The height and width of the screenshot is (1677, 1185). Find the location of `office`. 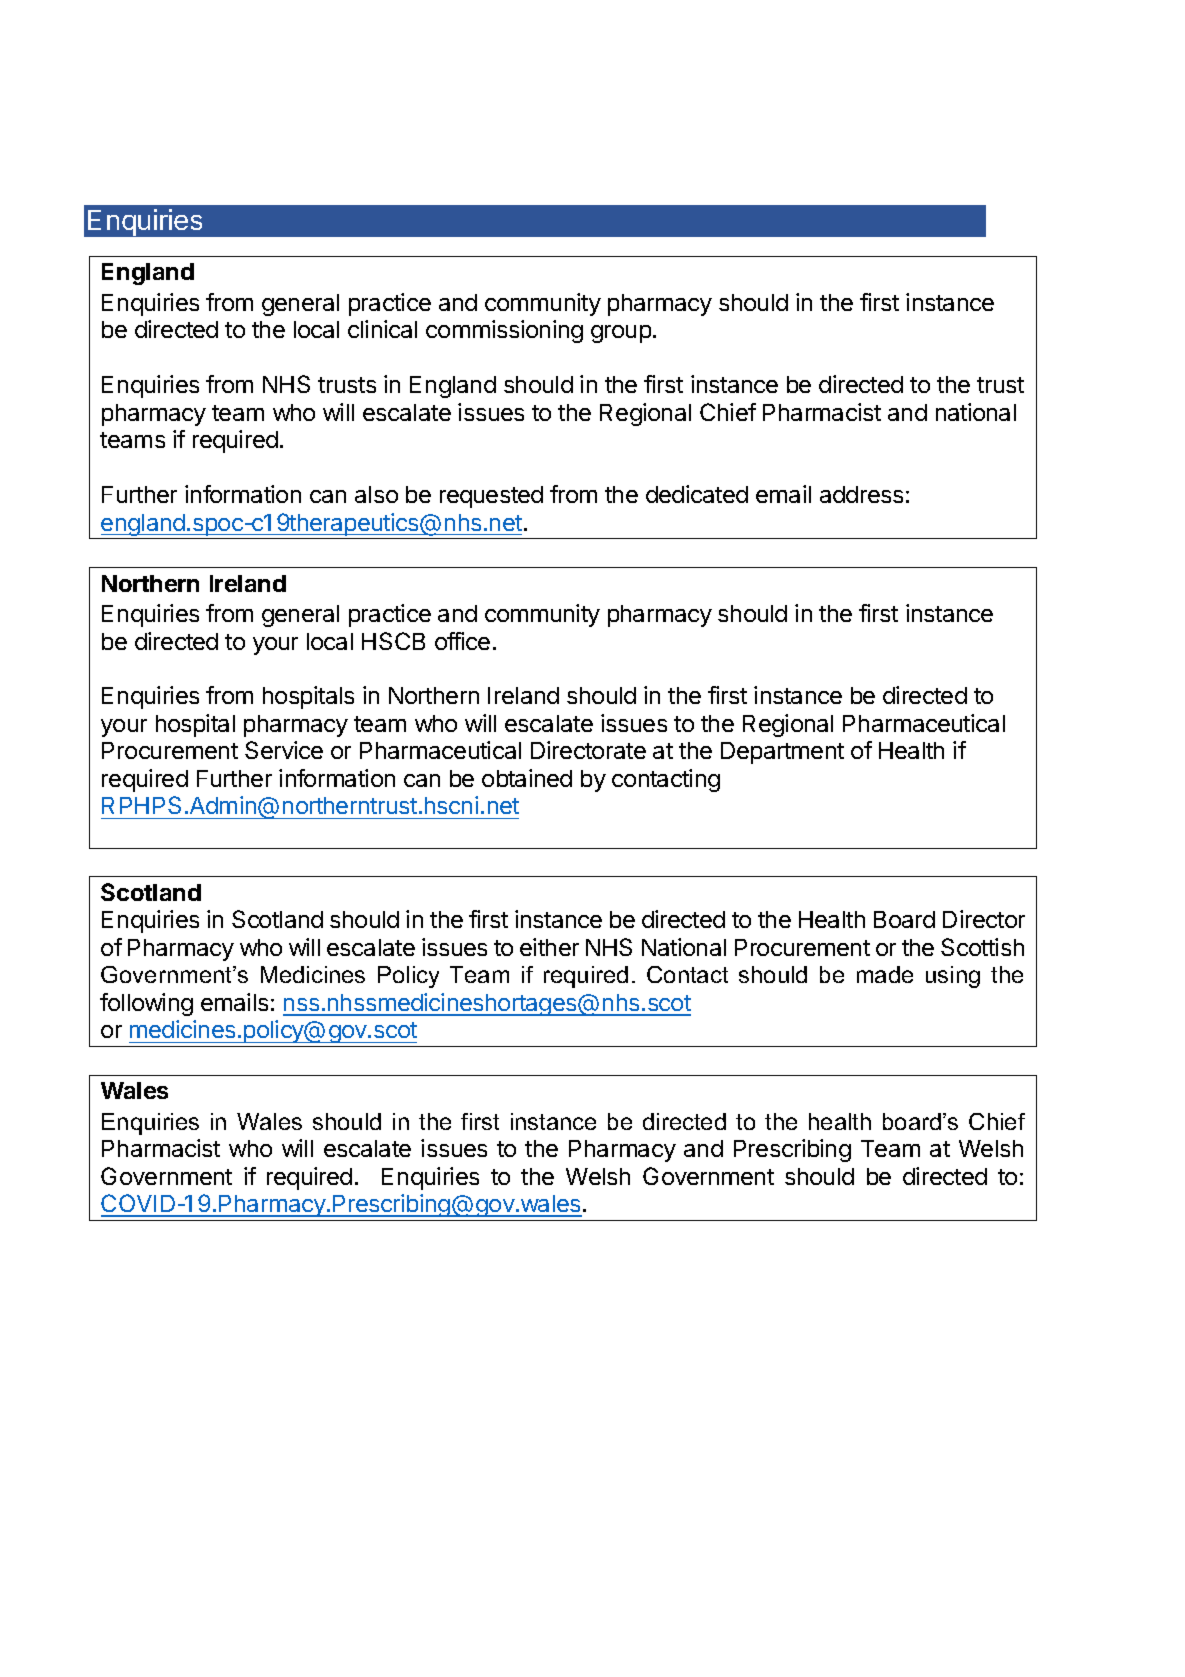

office is located at coordinates (462, 641).
